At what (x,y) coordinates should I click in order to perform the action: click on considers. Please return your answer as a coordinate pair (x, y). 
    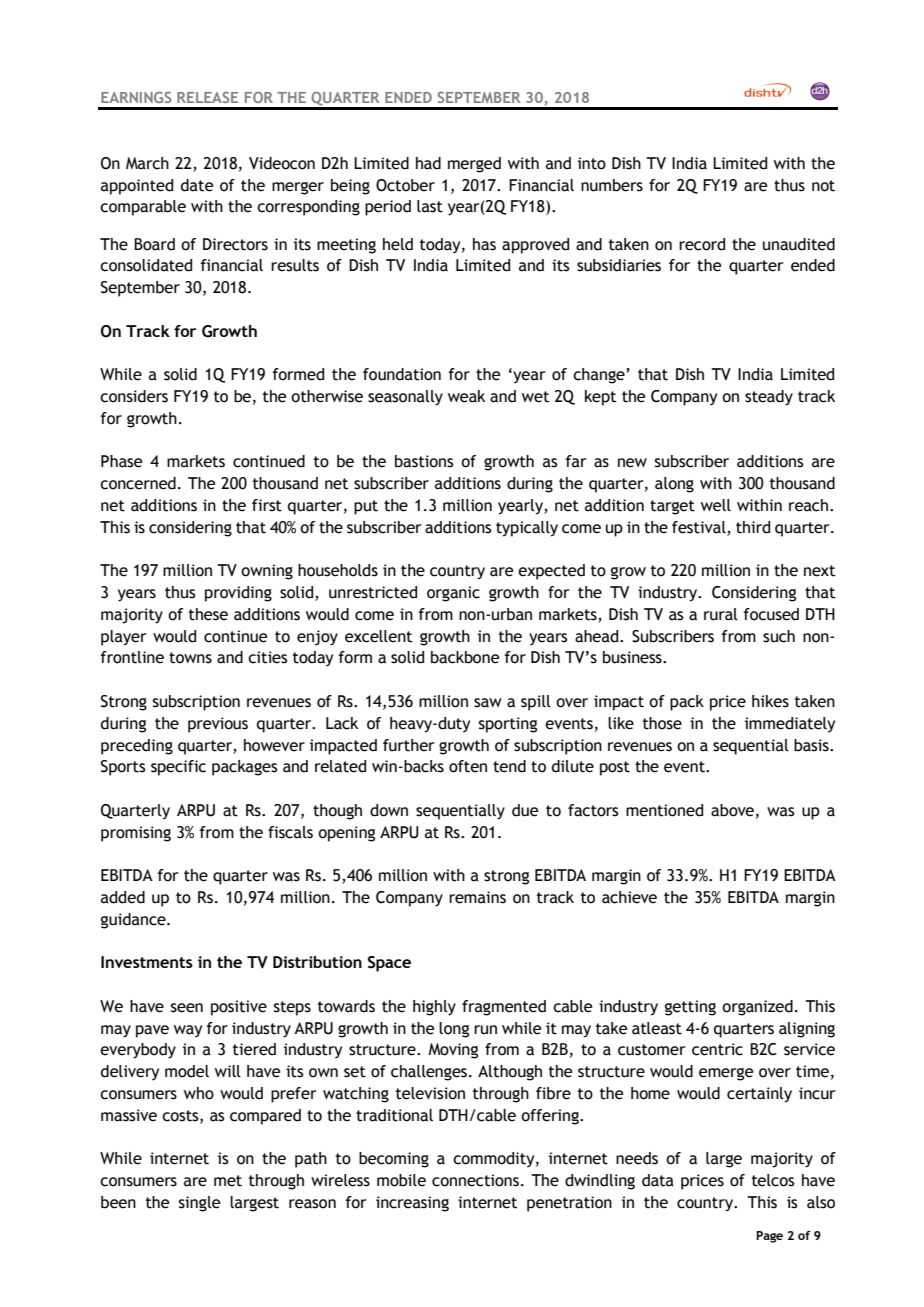
    Looking at the image, I should click on (134, 396).
